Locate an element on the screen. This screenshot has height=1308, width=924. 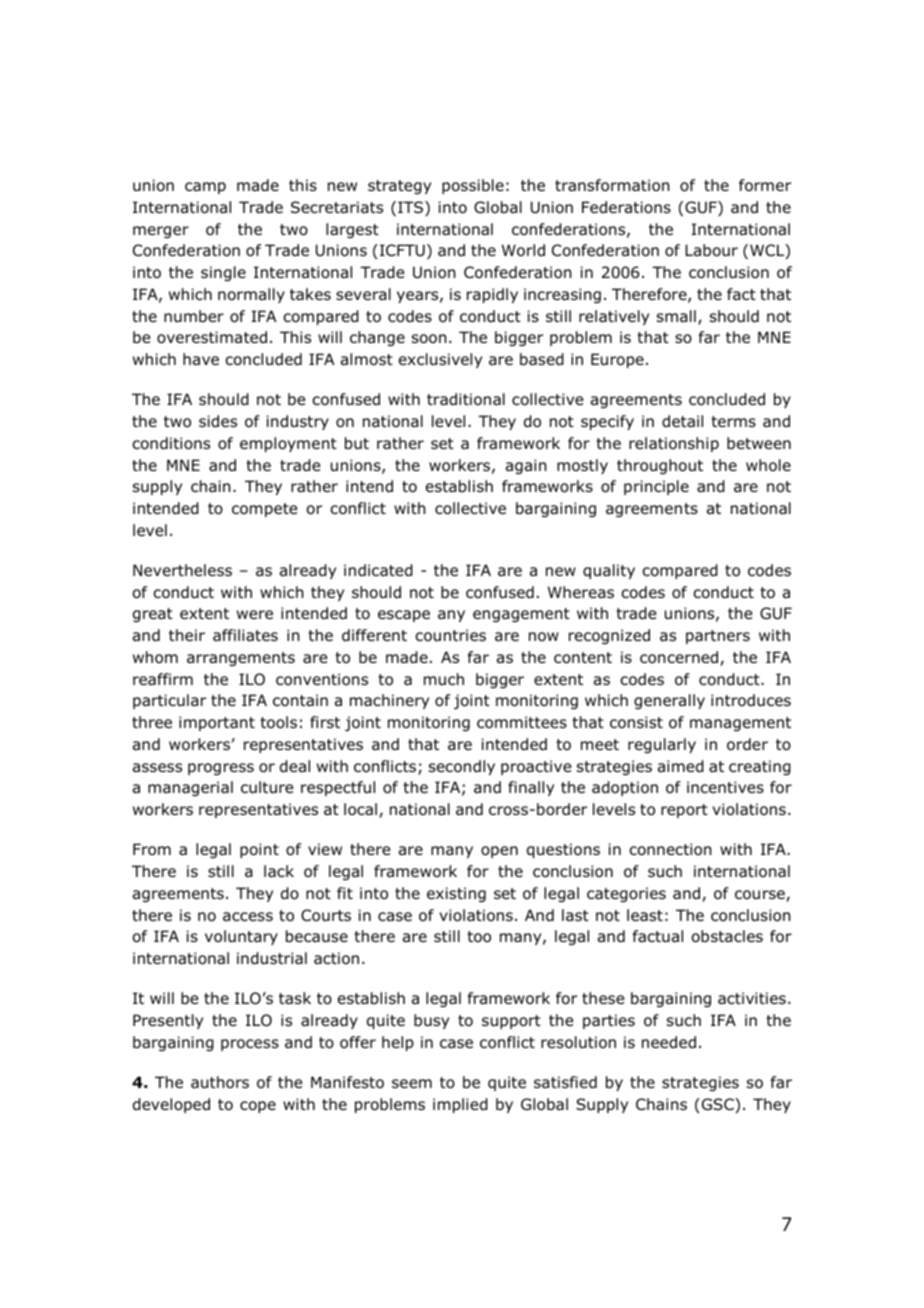
Labour is located at coordinates (711, 250).
